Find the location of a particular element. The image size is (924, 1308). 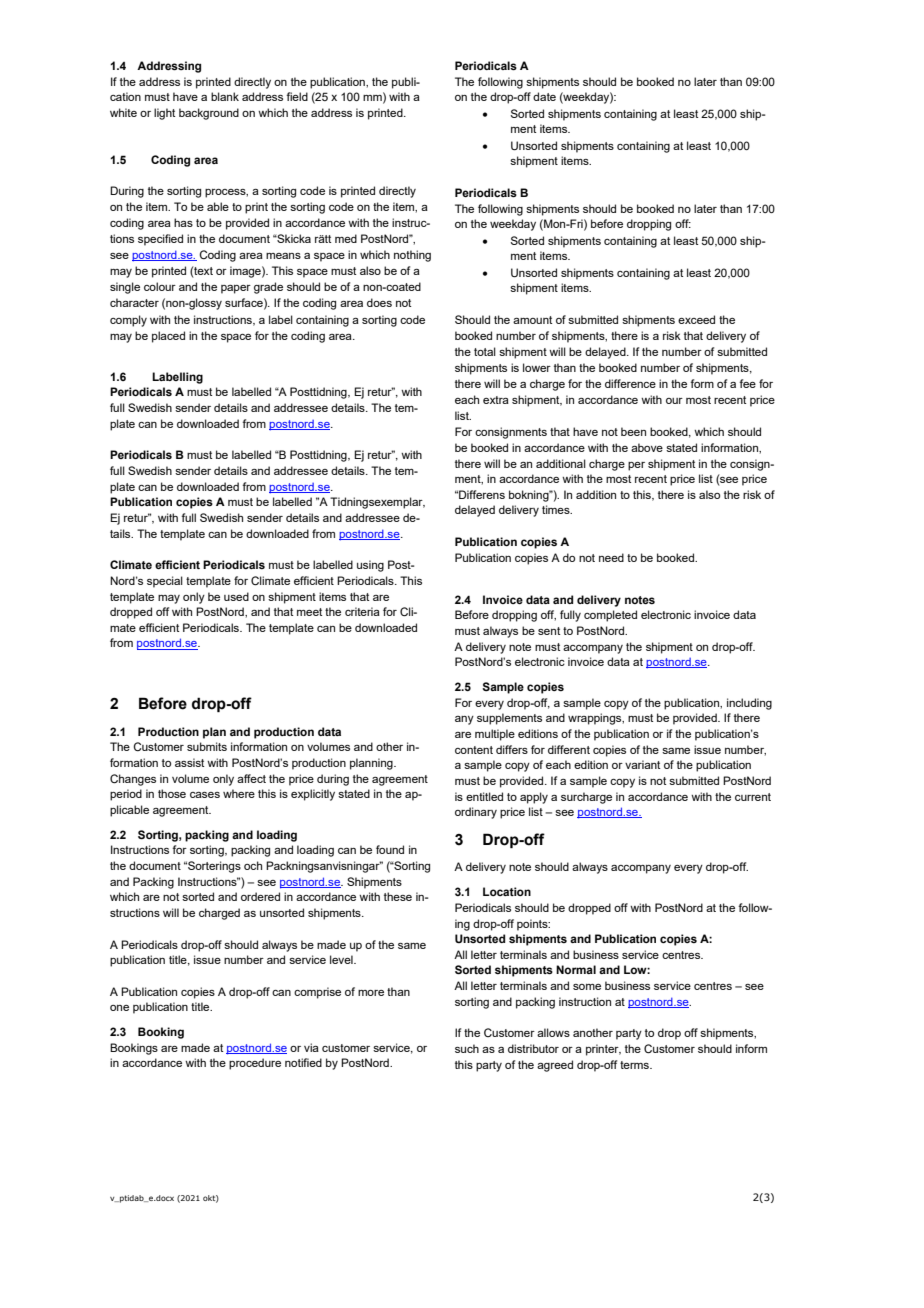

procedure is located at coordinates (255, 1064).
